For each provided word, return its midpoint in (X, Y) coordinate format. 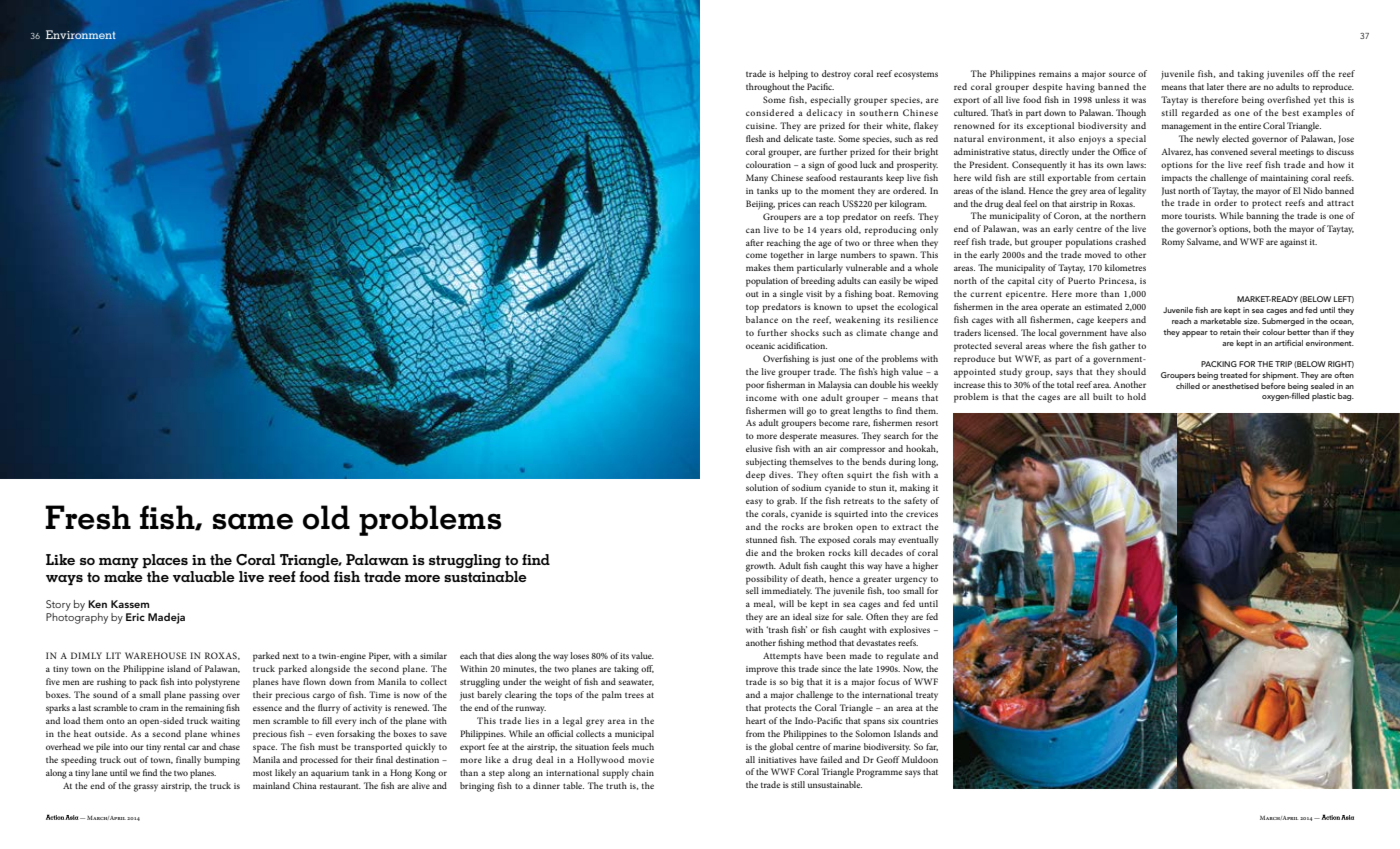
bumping (222, 761)
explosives (910, 631)
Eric (135, 617)
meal (764, 604)
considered (770, 112)
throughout (768, 88)
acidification (802, 345)
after (755, 242)
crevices (922, 514)
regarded (1200, 114)
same (253, 521)
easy (754, 503)
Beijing (760, 205)
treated (1233, 375)
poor (755, 387)
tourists (1200, 216)
